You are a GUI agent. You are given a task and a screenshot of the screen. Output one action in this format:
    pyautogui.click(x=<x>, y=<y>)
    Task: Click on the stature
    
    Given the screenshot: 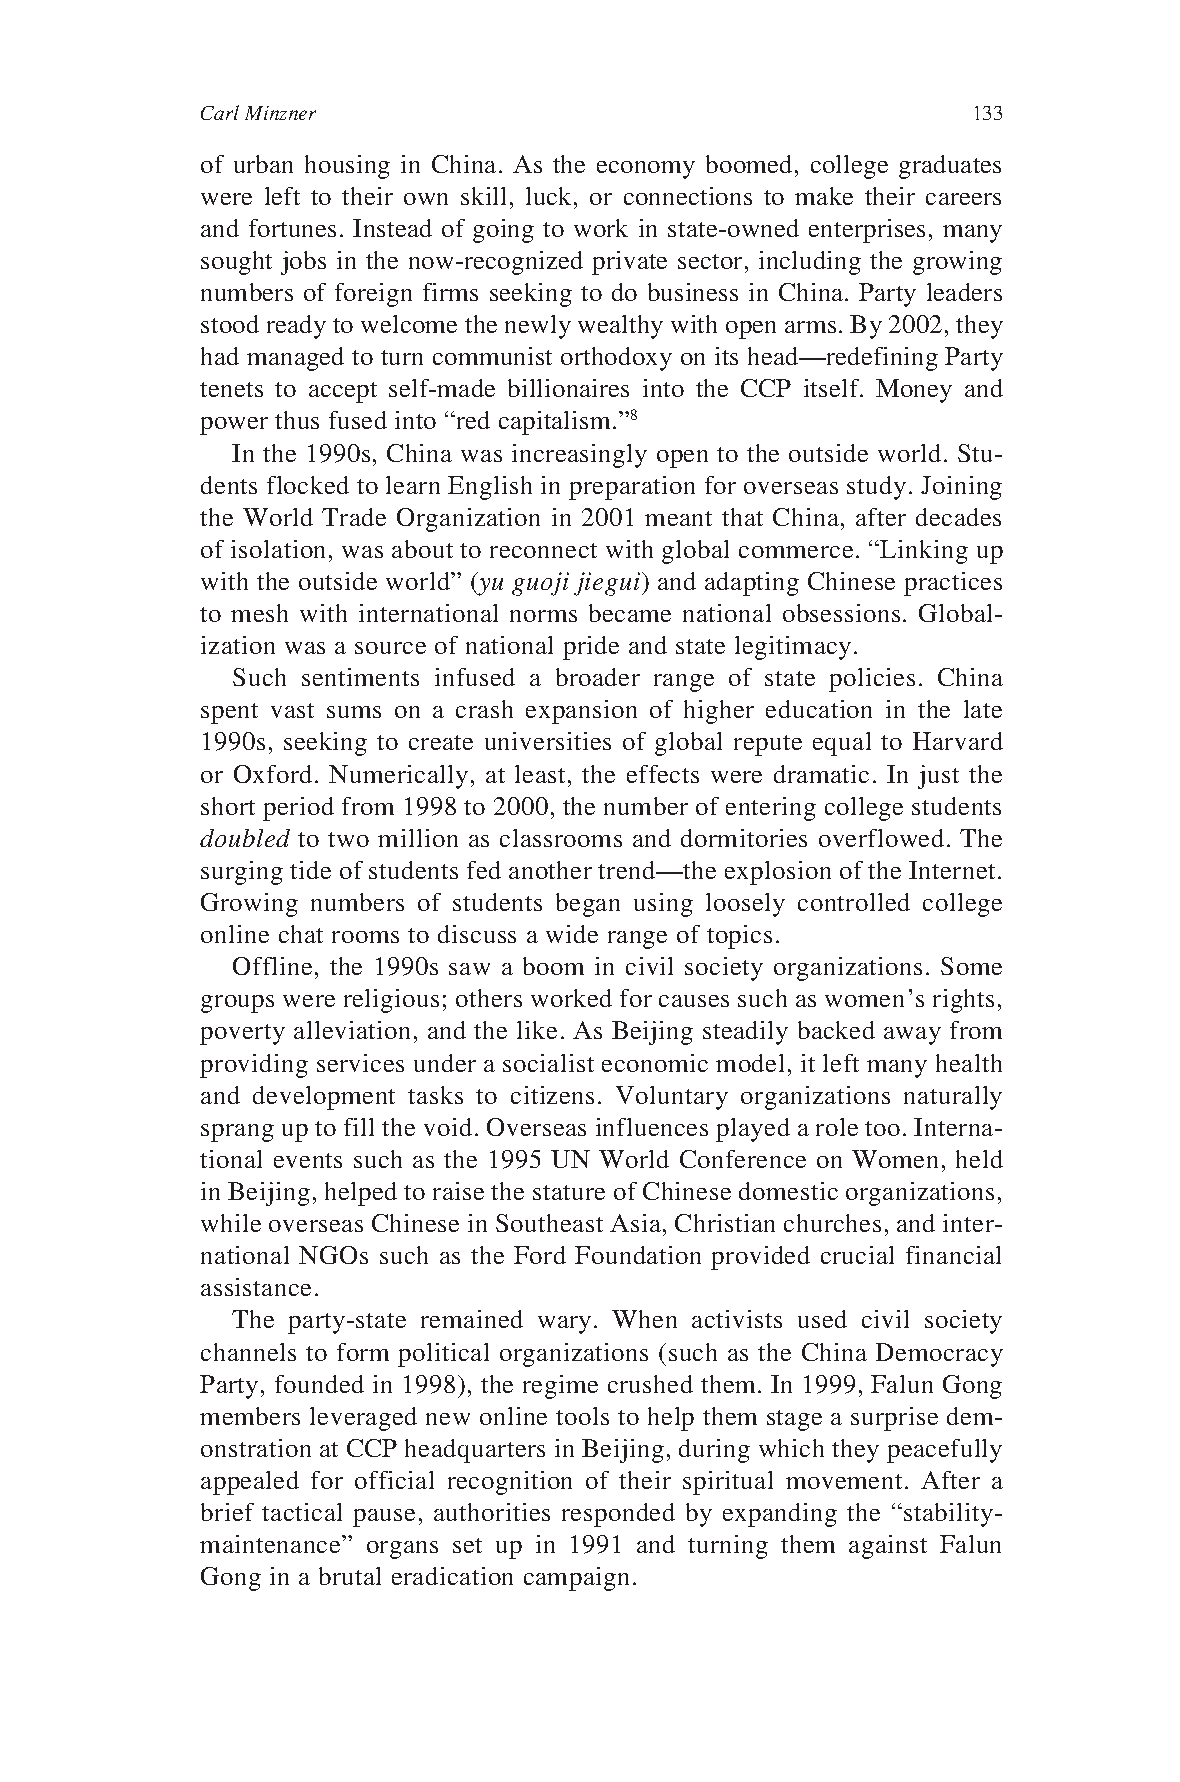 What is the action you would take?
    pyautogui.click(x=569, y=1192)
